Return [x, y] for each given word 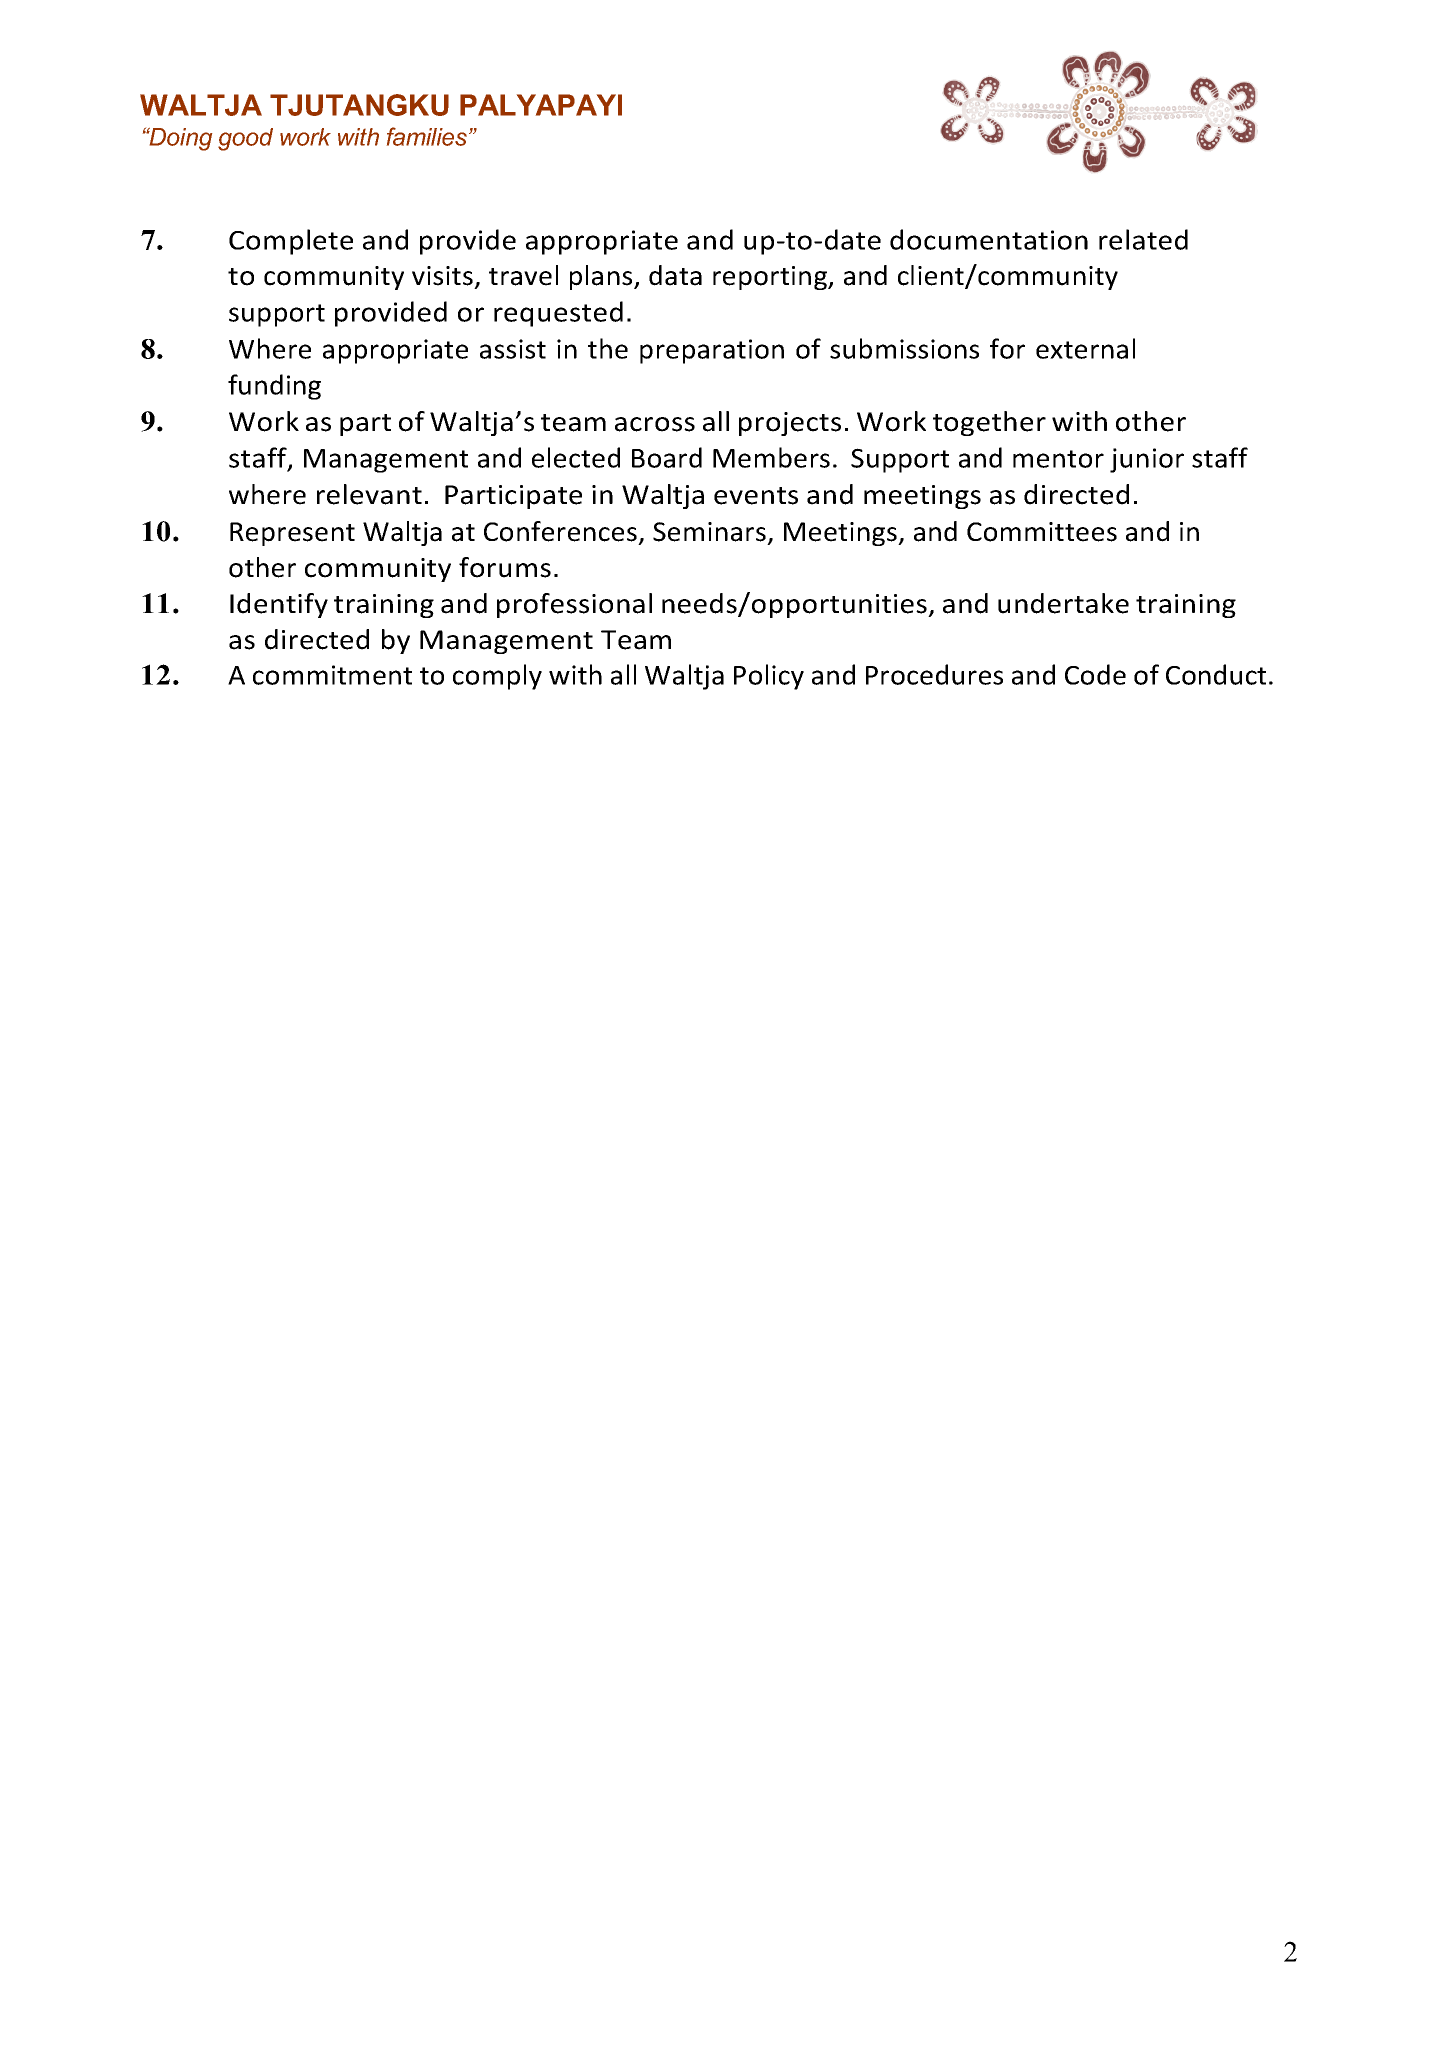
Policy [769, 677]
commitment [332, 675]
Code [1095, 674]
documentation [989, 239]
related [1143, 239]
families [427, 136]
